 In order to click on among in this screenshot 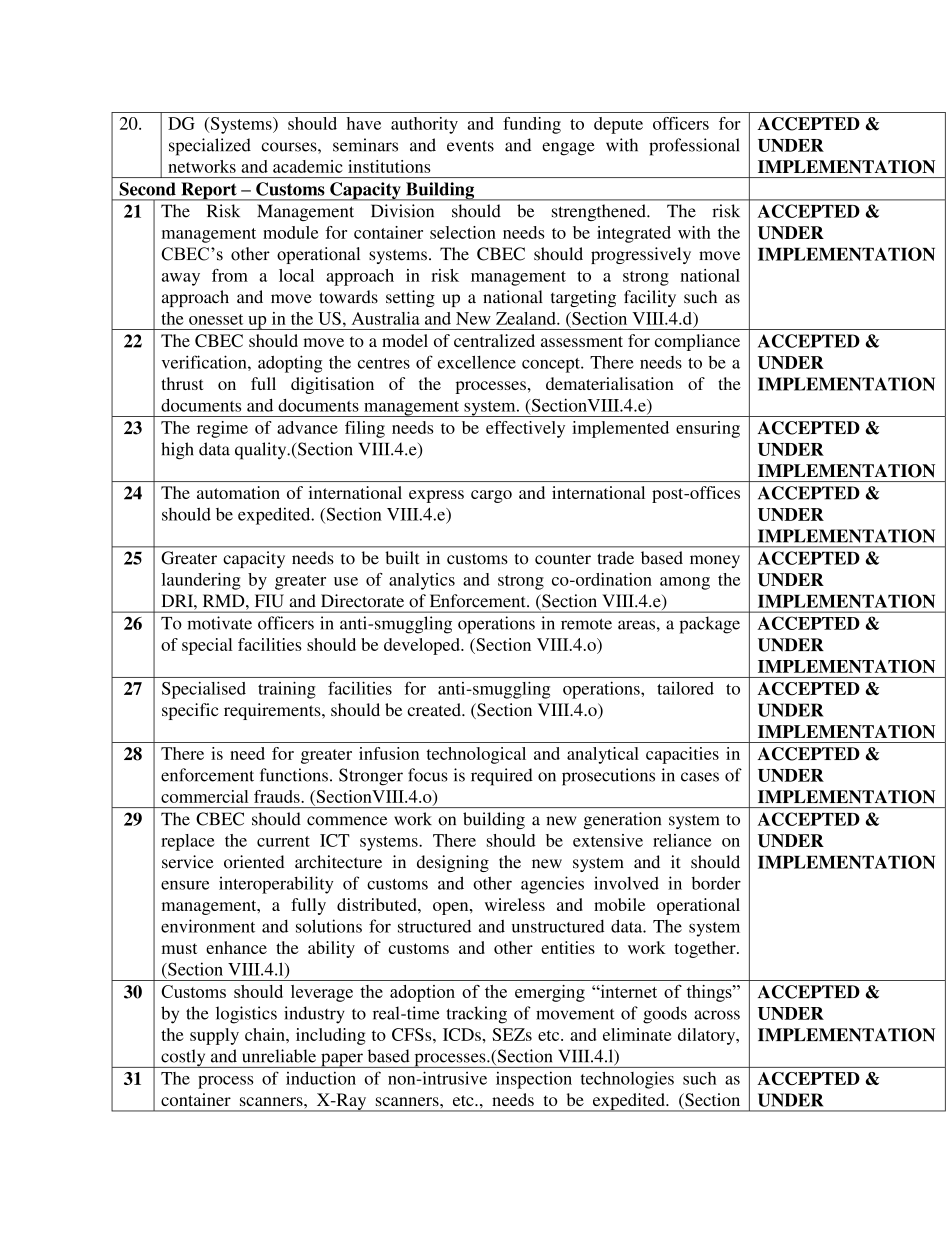, I will do `click(685, 583)`.
